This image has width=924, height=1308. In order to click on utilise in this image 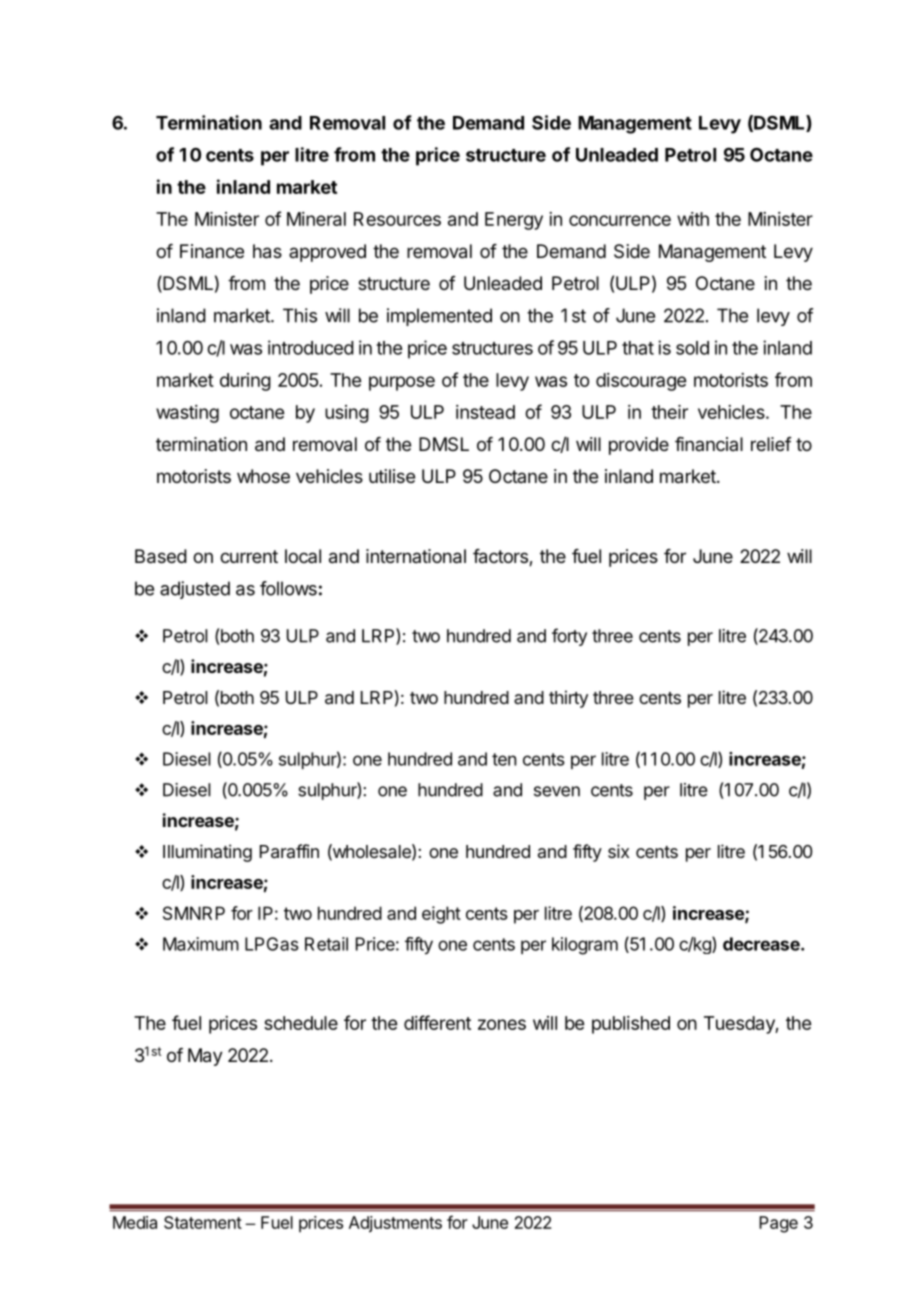, I will do `click(392, 476)`.
